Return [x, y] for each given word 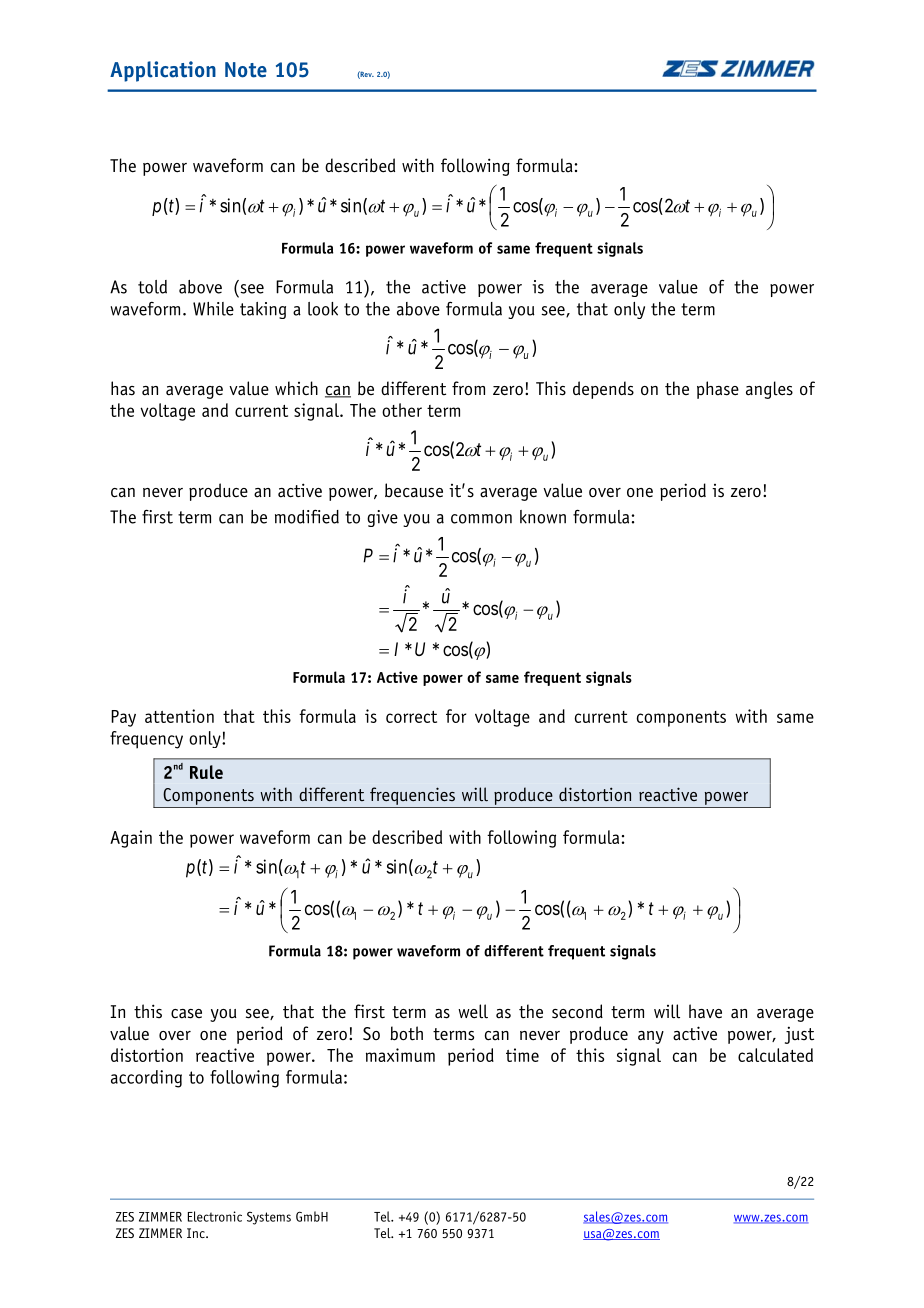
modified [307, 516]
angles [769, 390]
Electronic [215, 1216]
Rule [206, 772]
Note [246, 70]
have [705, 1011]
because [414, 490]
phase [718, 390]
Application [163, 71]
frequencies [412, 796]
